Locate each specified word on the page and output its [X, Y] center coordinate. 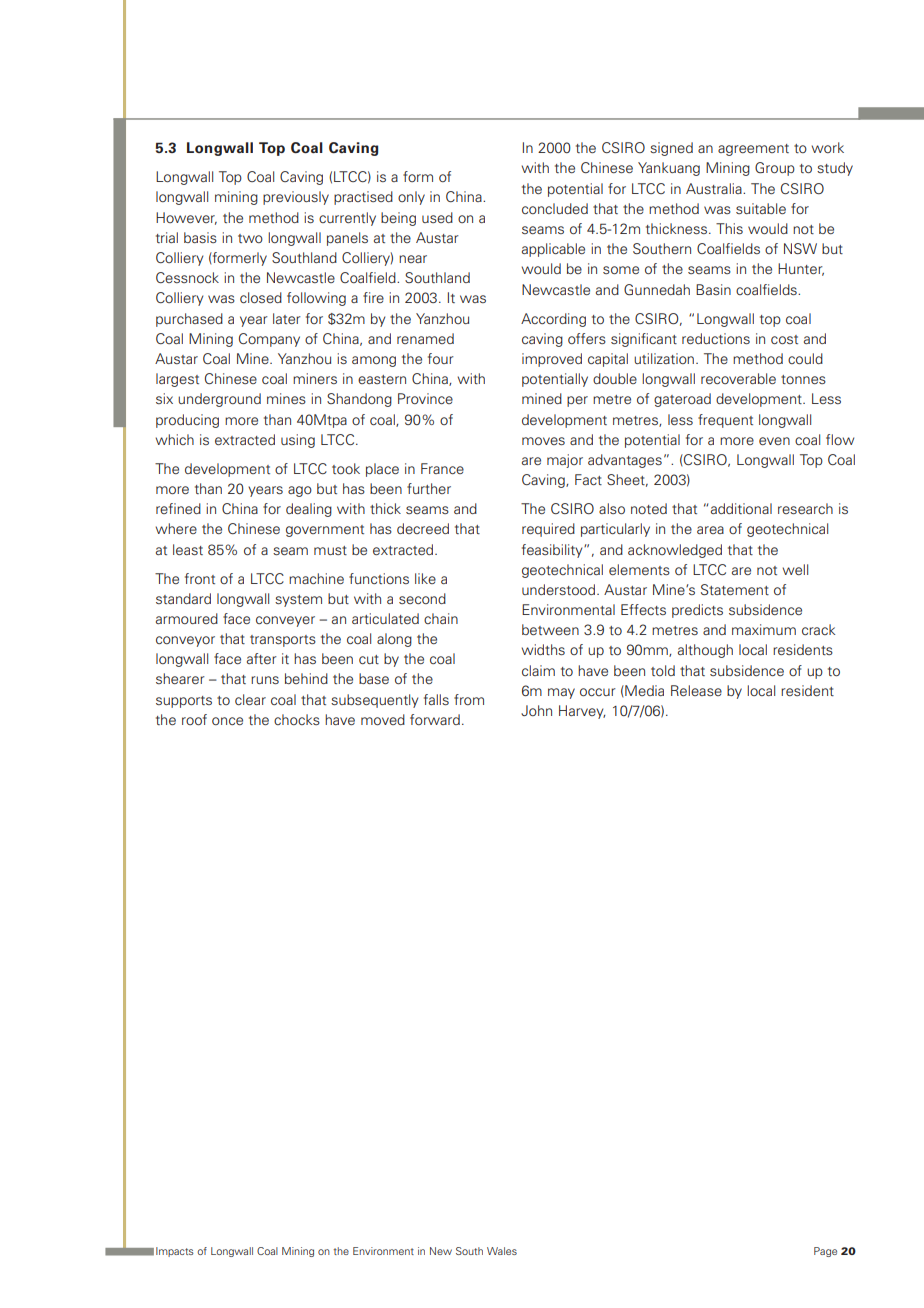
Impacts [175, 1252]
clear [250, 699]
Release [696, 690]
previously [296, 198]
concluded [555, 208]
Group [775, 169]
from [469, 699]
